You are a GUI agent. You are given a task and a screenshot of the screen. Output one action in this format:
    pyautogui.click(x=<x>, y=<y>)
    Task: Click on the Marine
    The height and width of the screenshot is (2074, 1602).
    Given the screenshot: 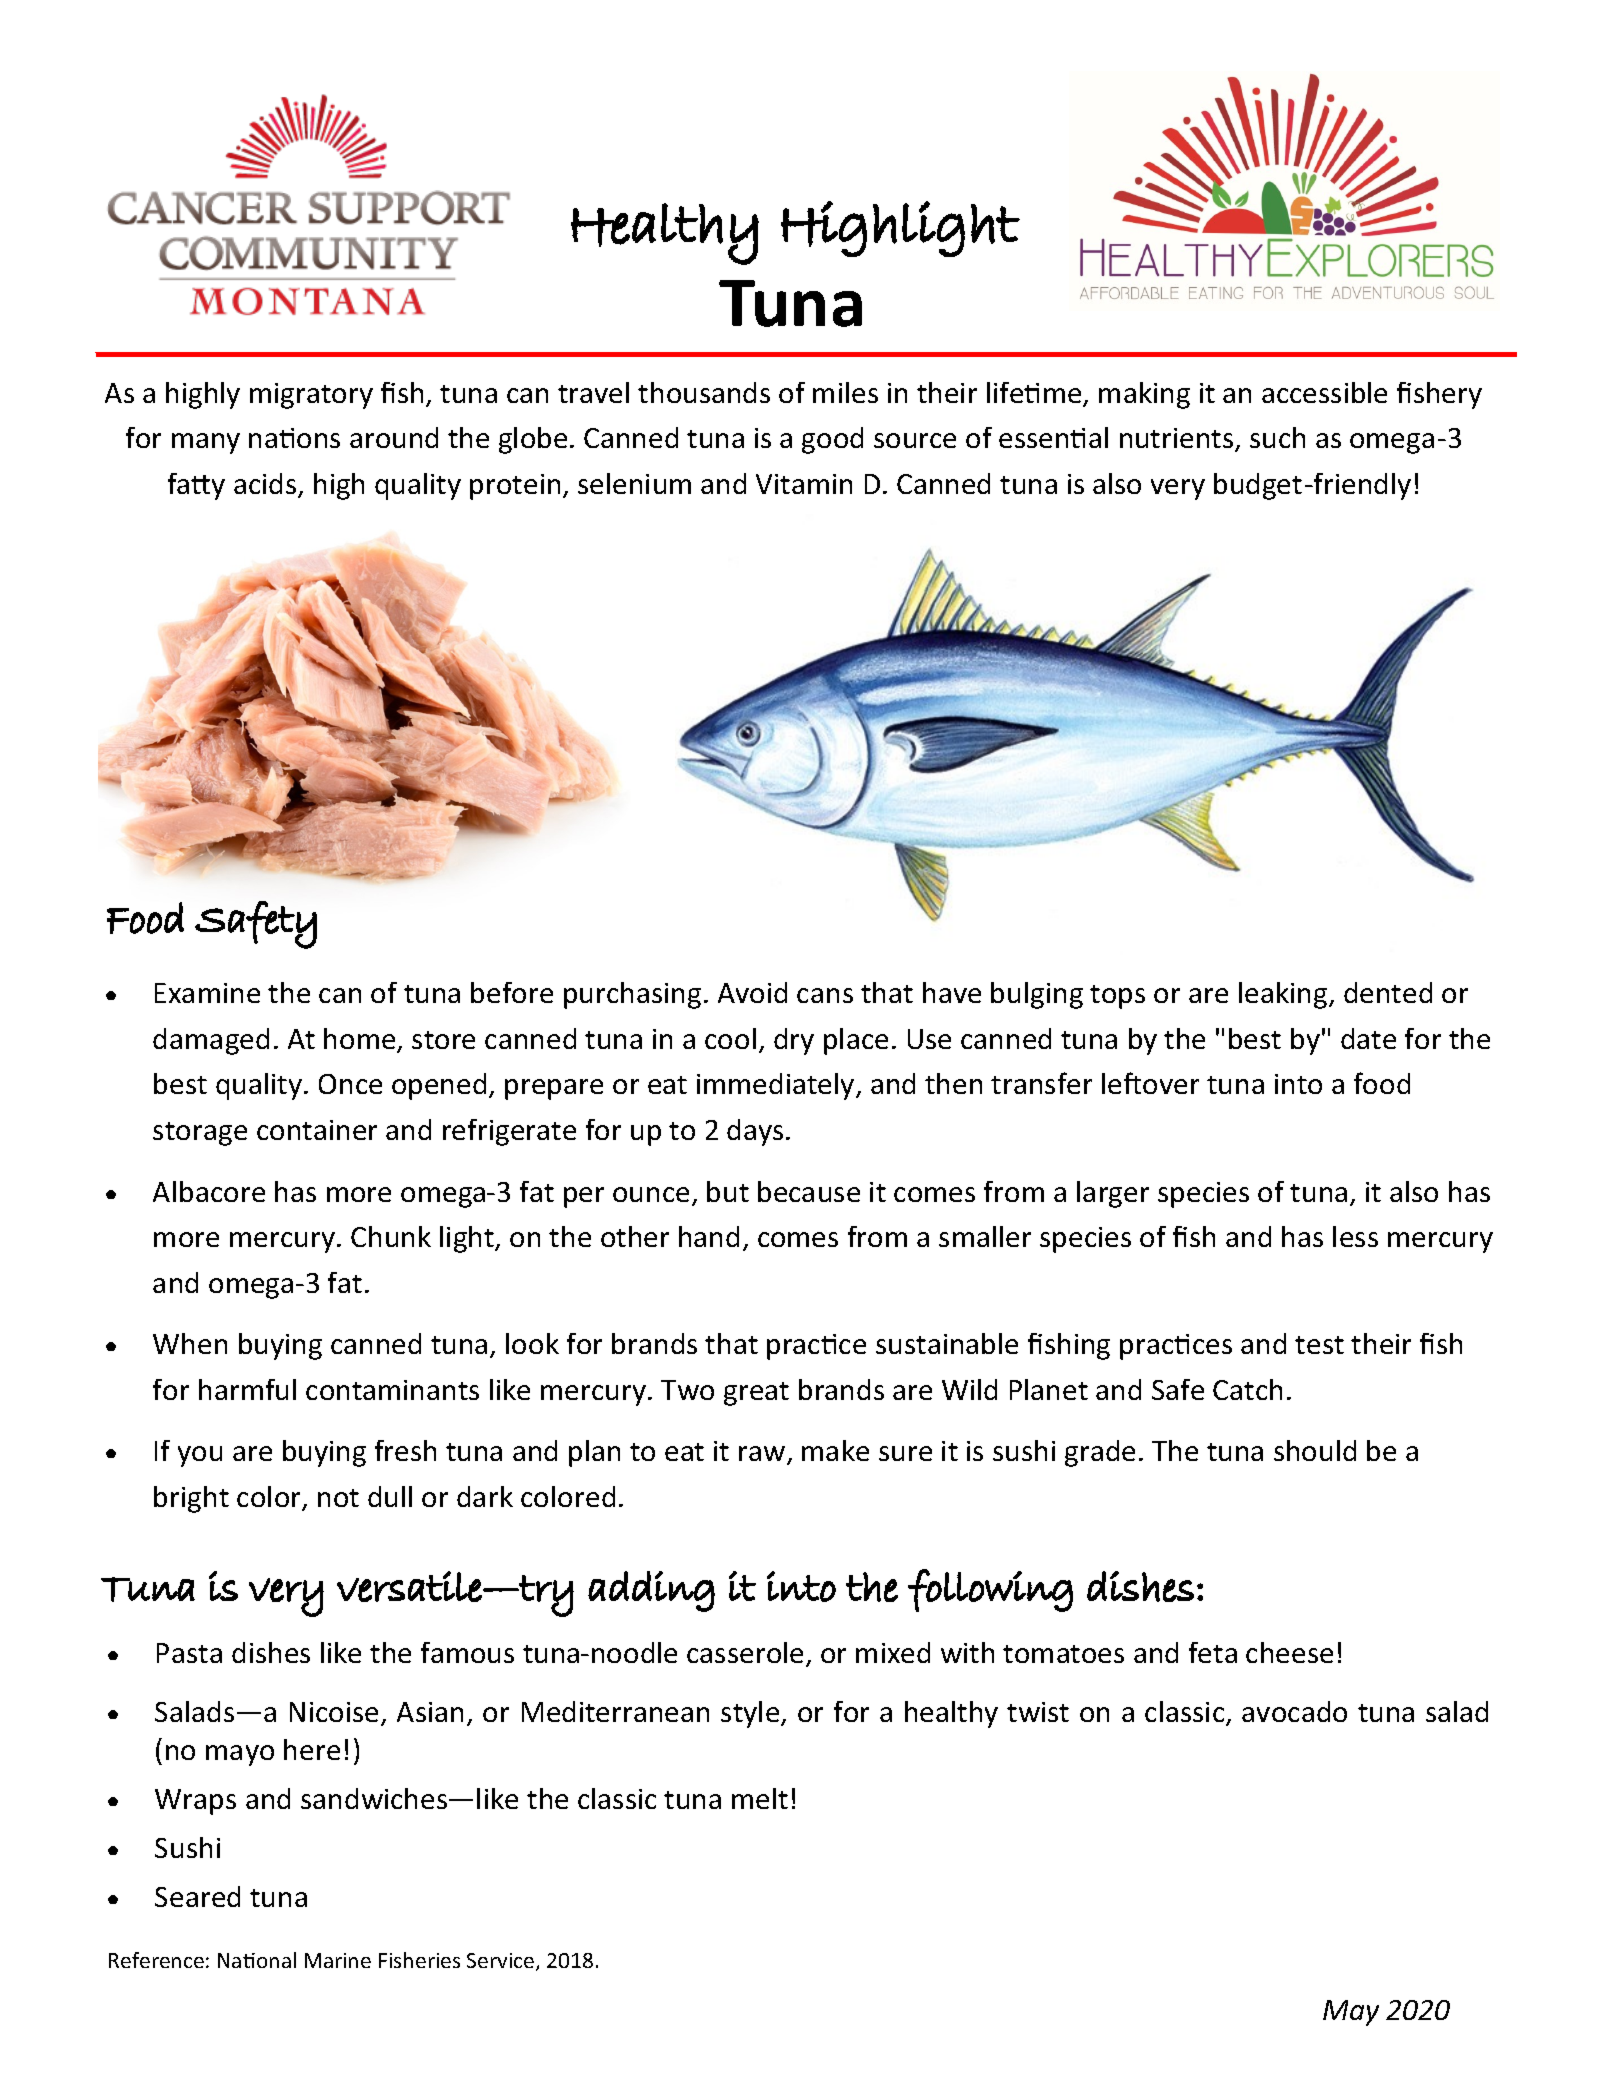 What is the action you would take?
    pyautogui.click(x=338, y=1960)
